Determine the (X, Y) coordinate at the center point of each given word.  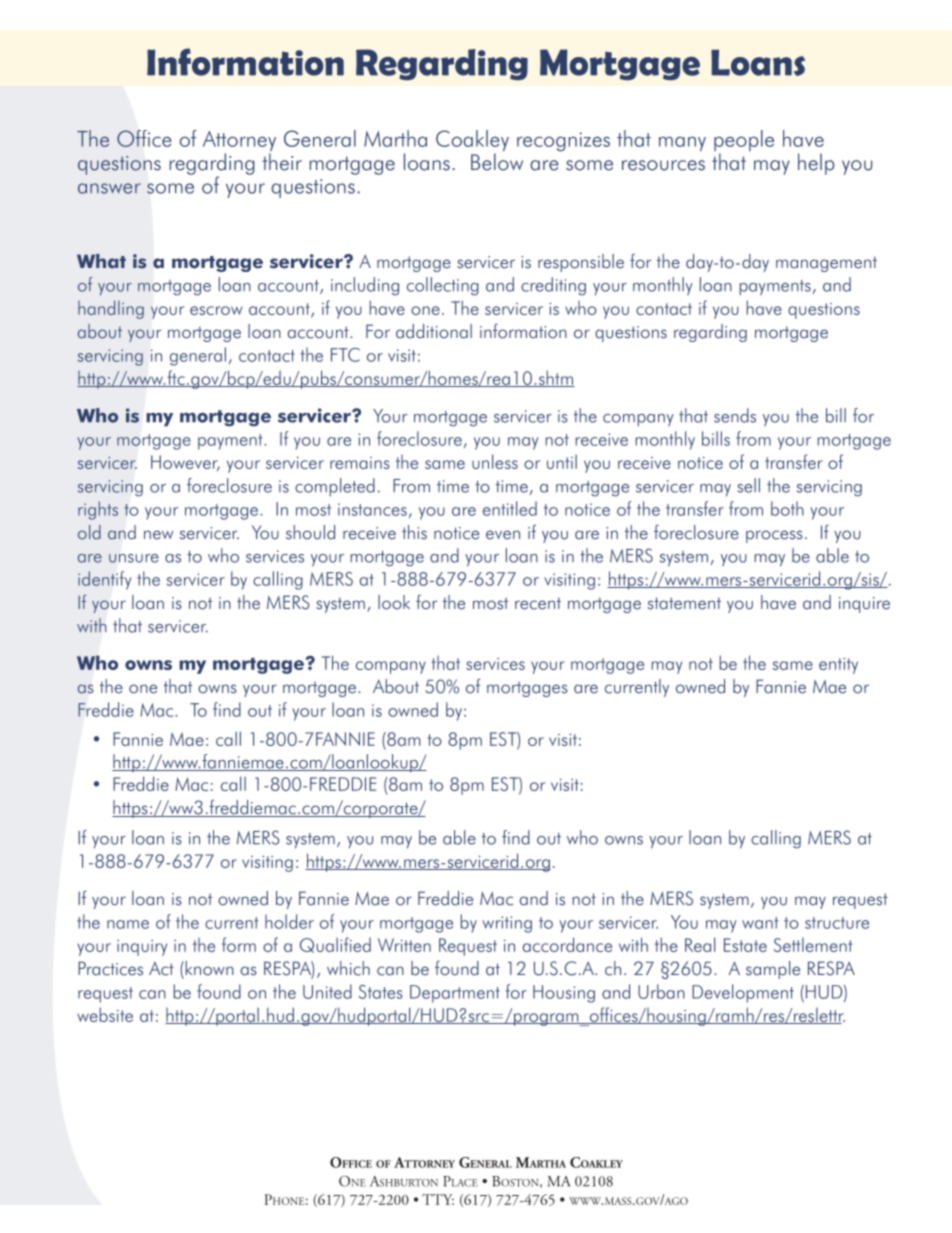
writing (507, 924)
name (128, 924)
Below (497, 162)
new (158, 535)
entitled (510, 508)
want (760, 923)
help (816, 164)
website (105, 1014)
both (787, 508)
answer (109, 188)
